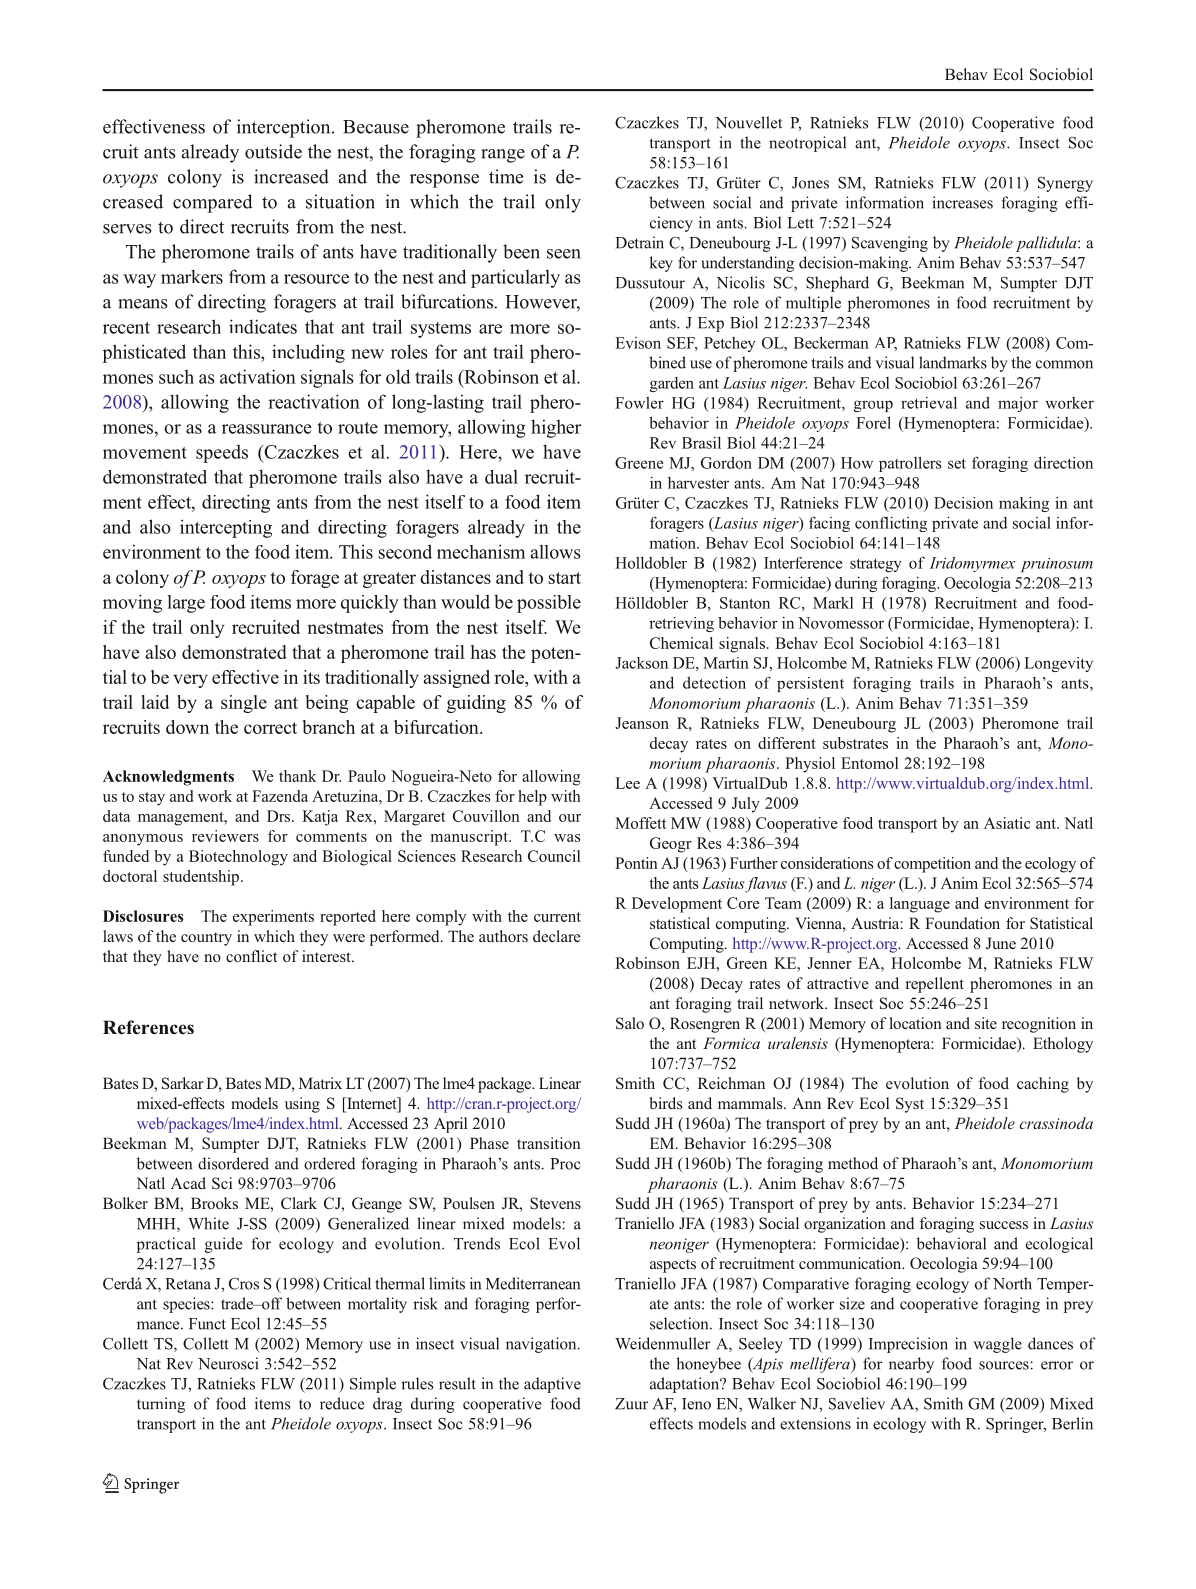 The image size is (1196, 1589). Describe the element at coordinates (665, 1103) in the screenshot. I see `birds` at that location.
